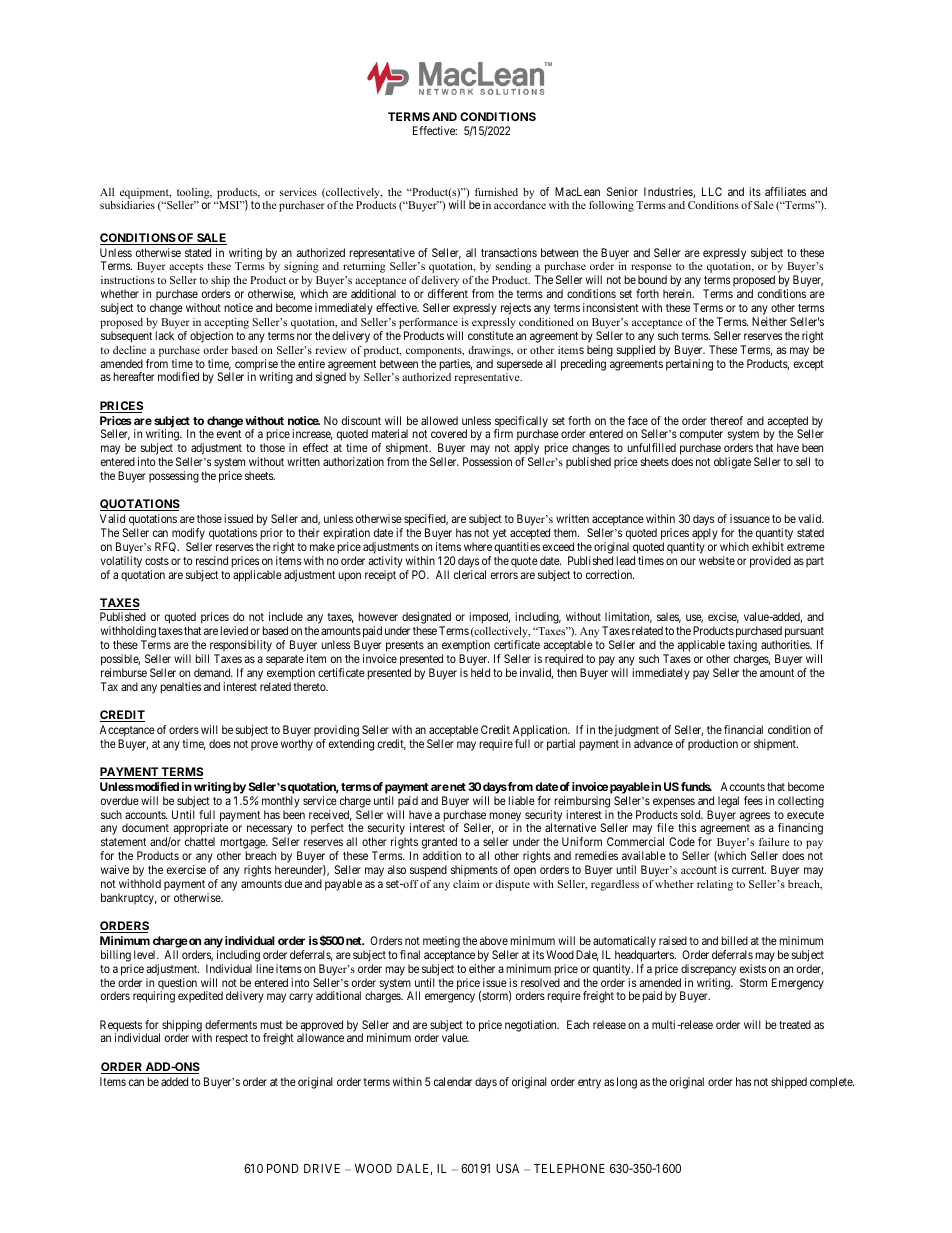  What do you see at coordinates (712, 191) in the page?
I see `LLC` at bounding box center [712, 191].
